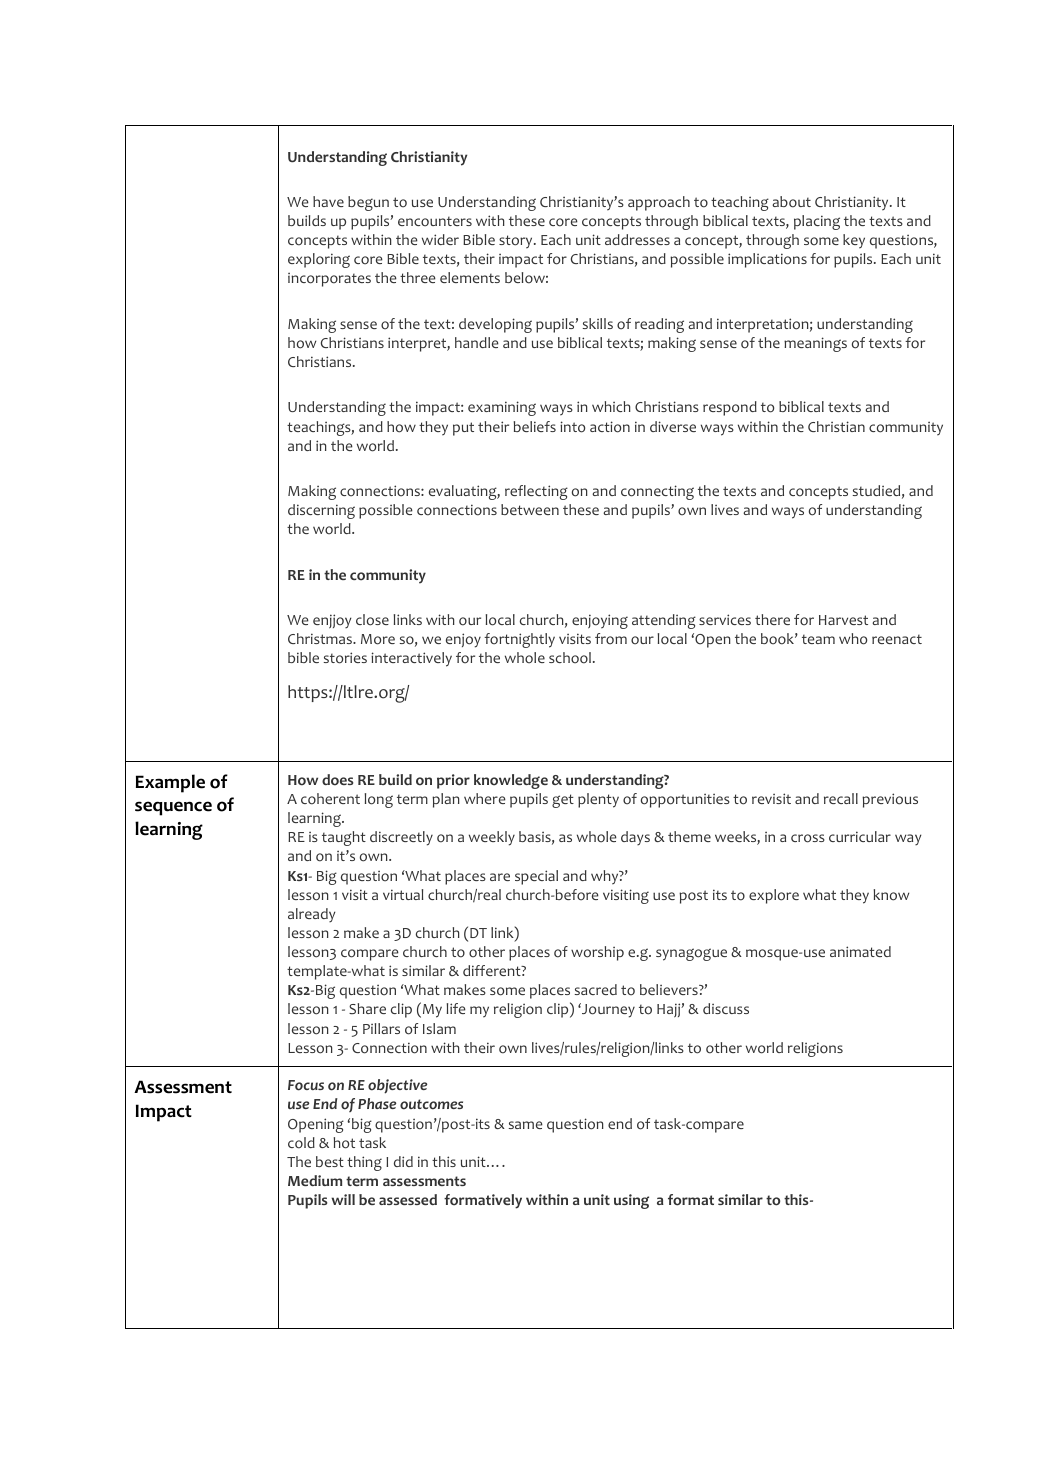  What do you see at coordinates (321, 511) in the page?
I see `discerning` at bounding box center [321, 511].
